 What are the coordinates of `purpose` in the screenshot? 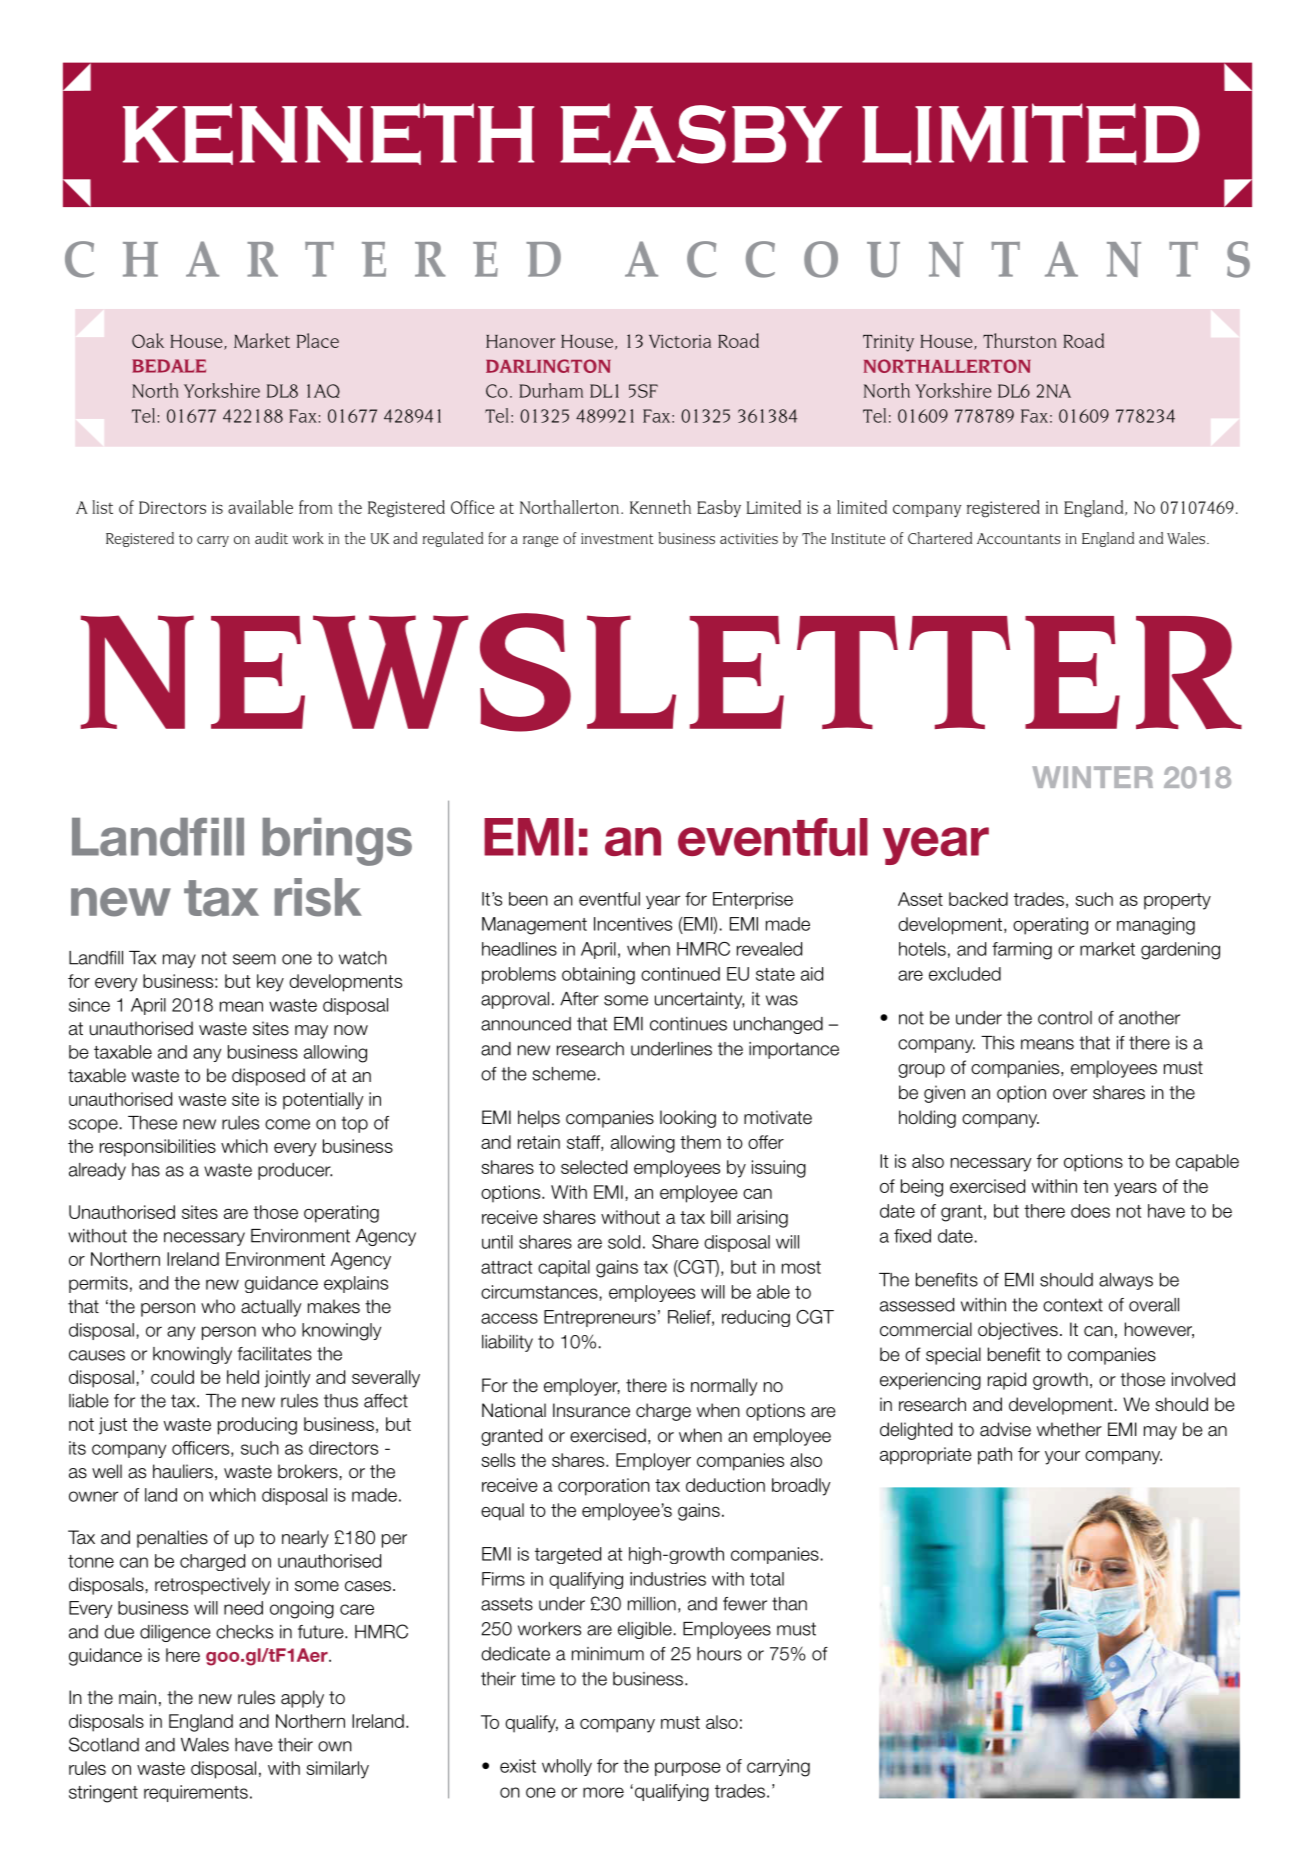 It's located at (688, 1769).
